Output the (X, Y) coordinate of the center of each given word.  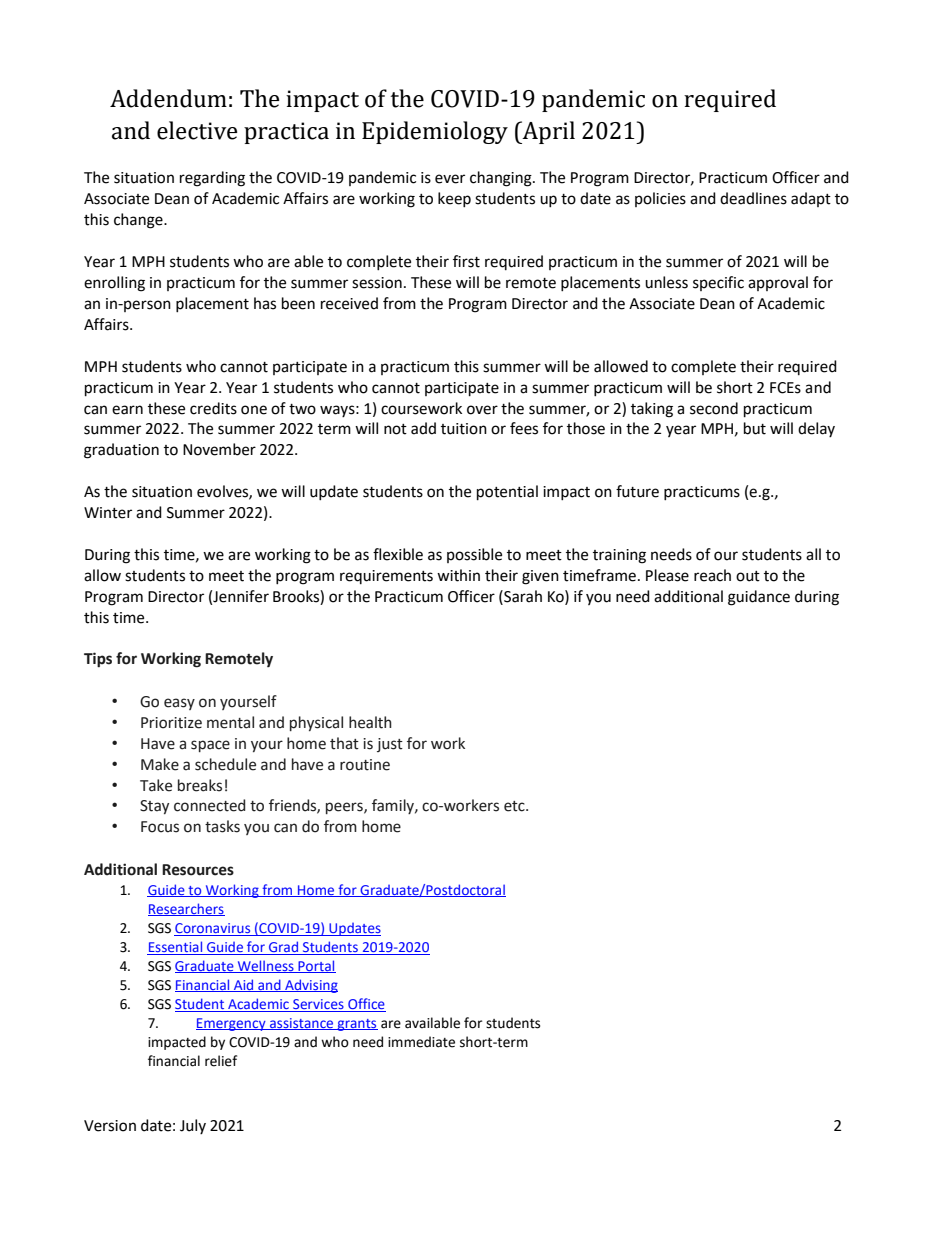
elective (197, 130)
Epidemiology (435, 132)
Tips (98, 660)
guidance (759, 598)
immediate (421, 1042)
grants (356, 1025)
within (458, 575)
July (193, 1126)
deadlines (753, 198)
